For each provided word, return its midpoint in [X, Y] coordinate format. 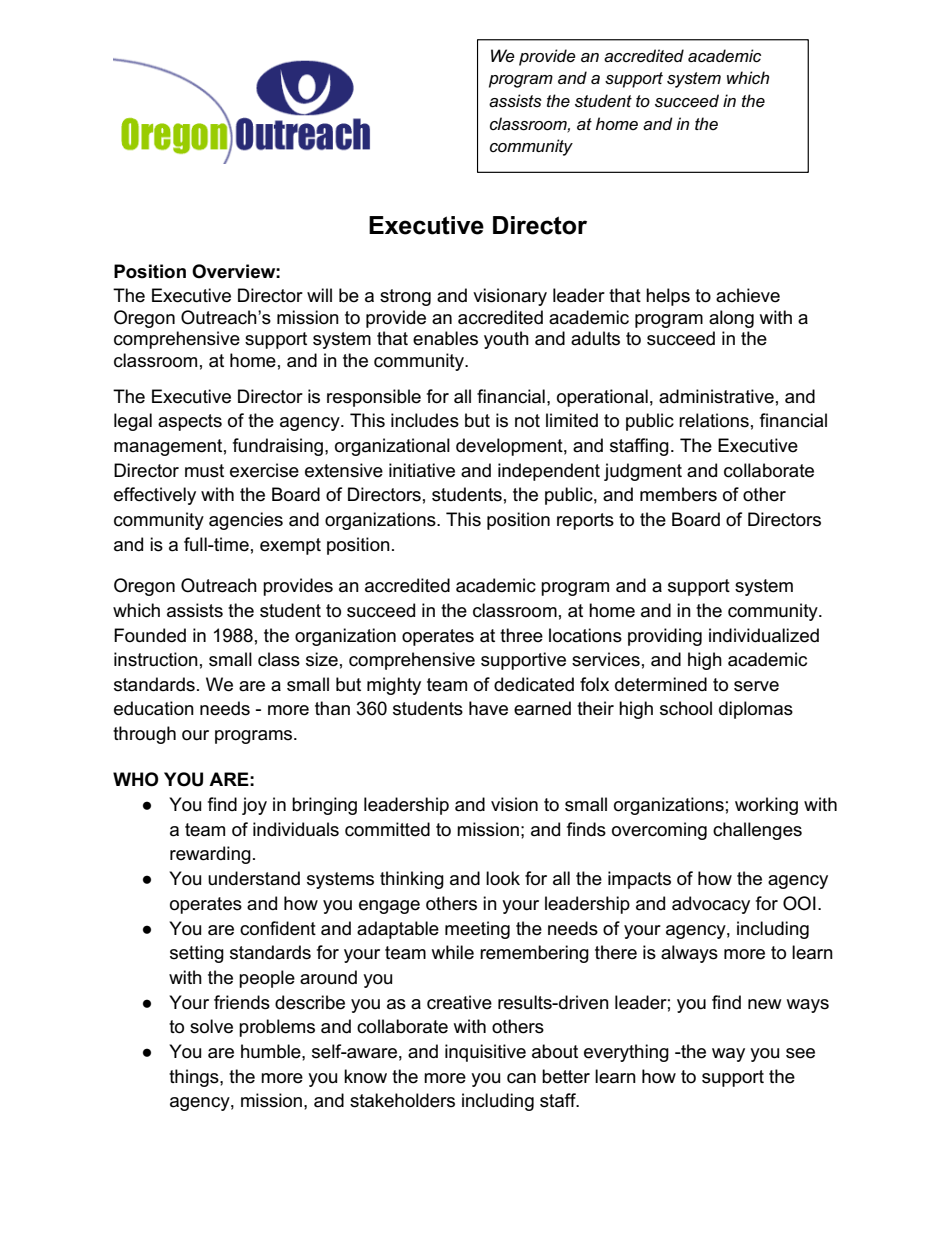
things [195, 1078]
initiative [422, 470]
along [731, 319]
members [678, 494]
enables [445, 338]
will [319, 295]
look [503, 878]
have [488, 708]
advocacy [711, 905]
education [154, 708]
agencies [246, 521]
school [686, 708]
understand [254, 878]
